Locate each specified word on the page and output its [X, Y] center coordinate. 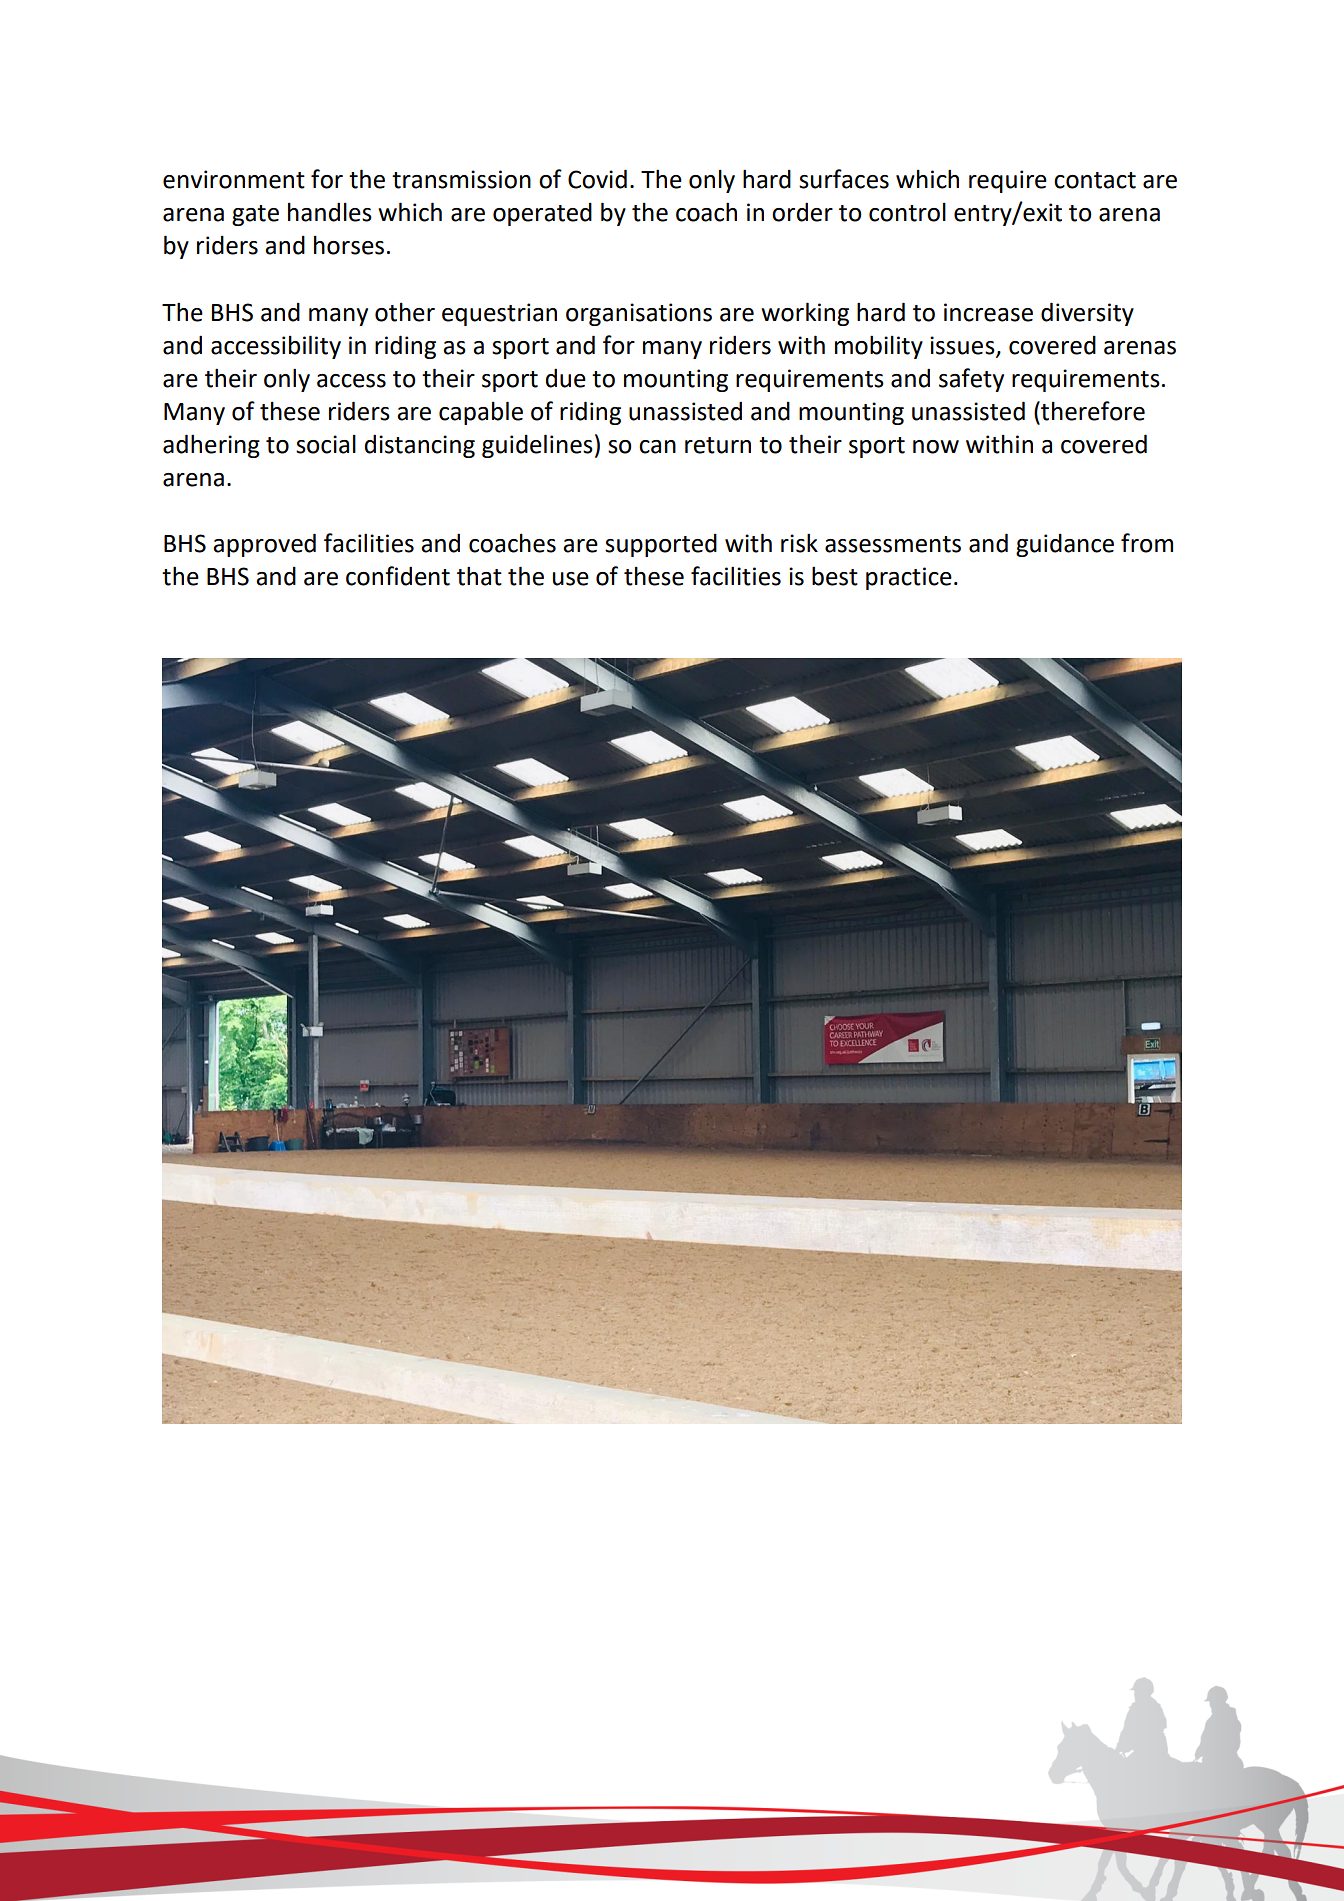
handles [330, 212]
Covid [597, 179]
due [566, 378]
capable [481, 413]
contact [1095, 180]
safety [971, 380]
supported [661, 545]
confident [398, 576]
